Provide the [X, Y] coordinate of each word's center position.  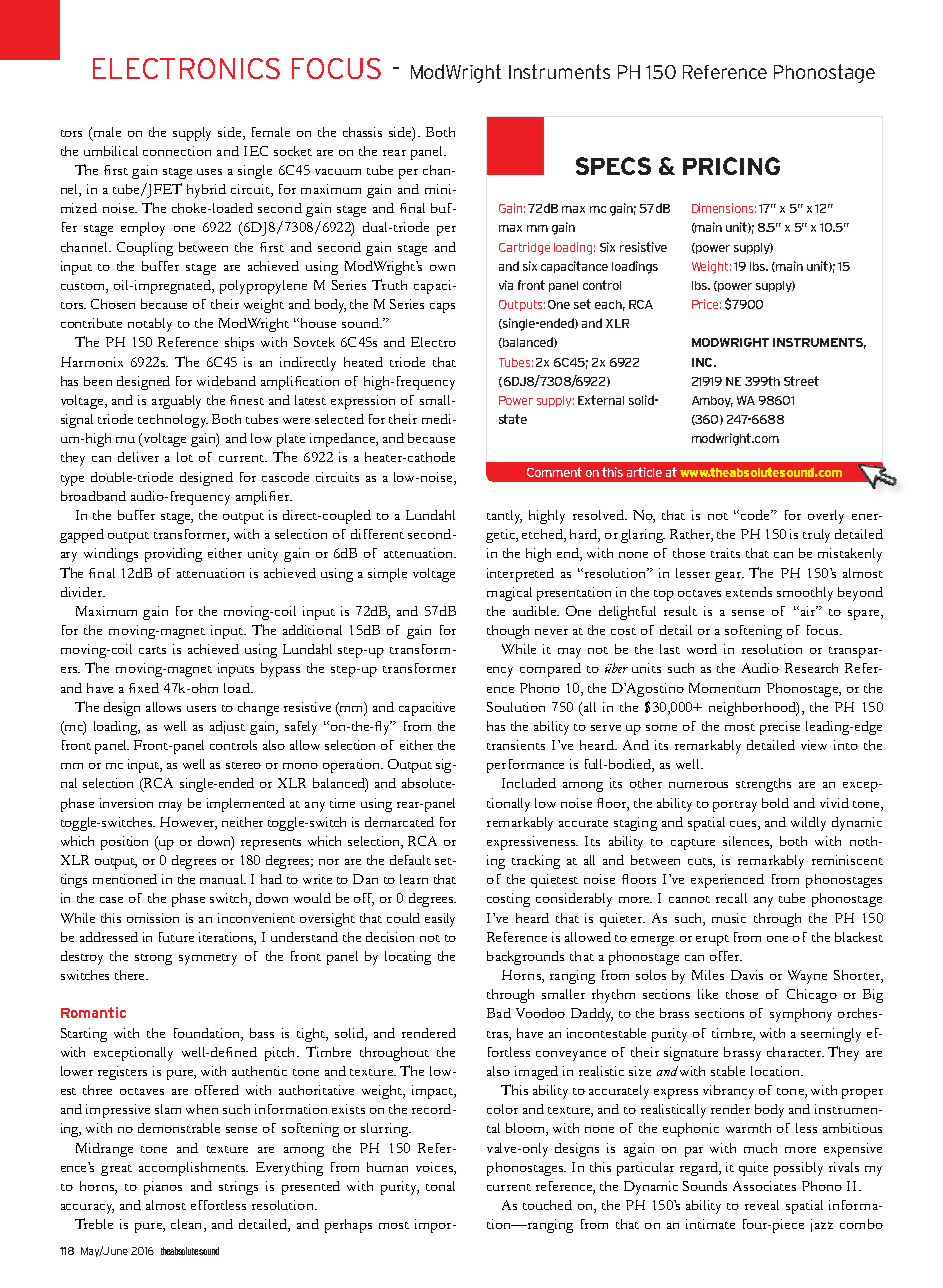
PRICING [731, 166]
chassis [362, 132]
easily [440, 920]
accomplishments [193, 1169]
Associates [764, 1186]
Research [811, 668]
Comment [554, 472]
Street [801, 381]
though [508, 632]
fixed [144, 688]
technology [173, 421]
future [176, 937]
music [729, 918]
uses [209, 172]
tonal [440, 1186]
